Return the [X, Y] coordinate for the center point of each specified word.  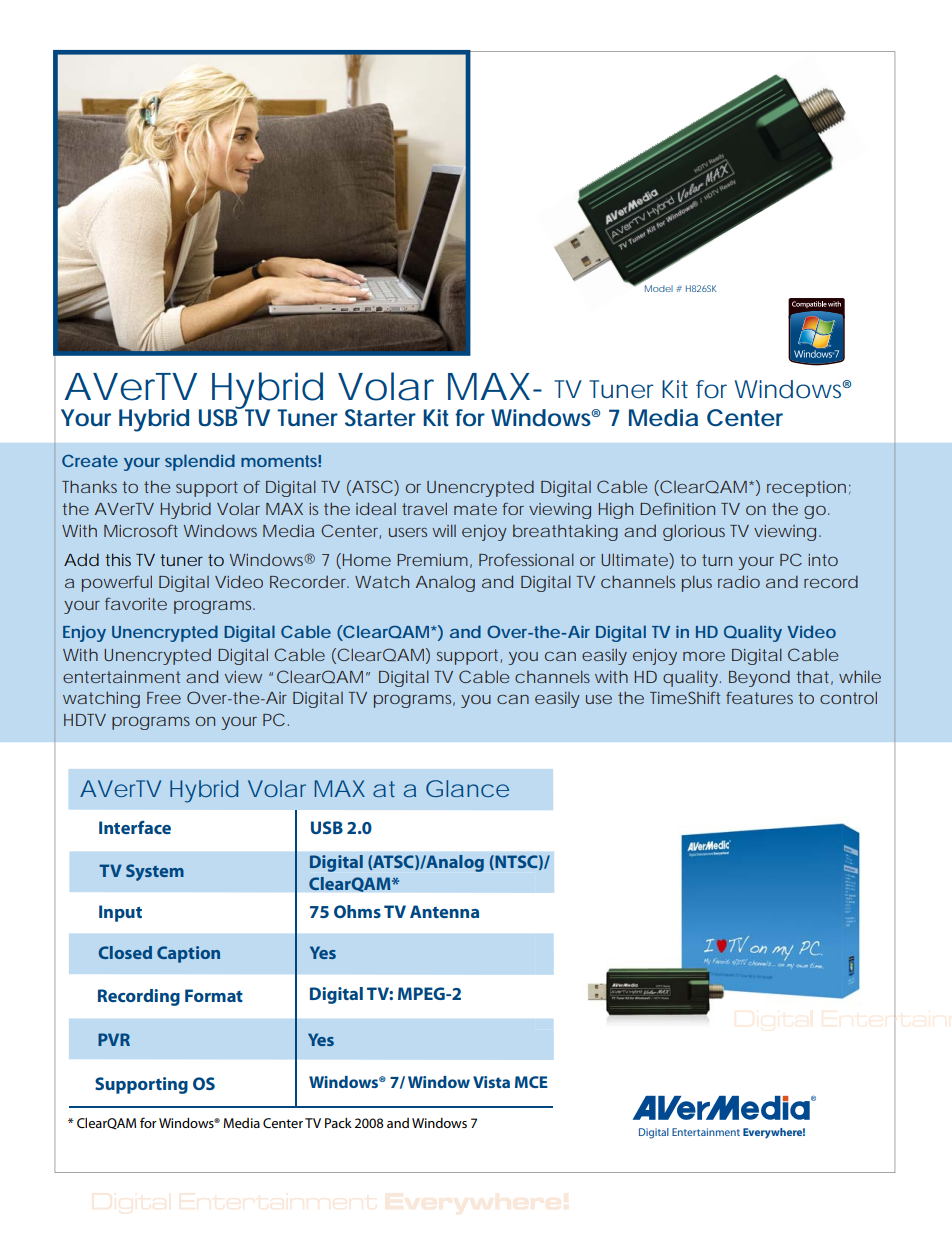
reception [806, 489]
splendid [200, 462]
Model [659, 288]
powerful [117, 583]
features [759, 698]
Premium [432, 560]
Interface [135, 827]
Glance [467, 788]
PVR [114, 1039]
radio [739, 581]
